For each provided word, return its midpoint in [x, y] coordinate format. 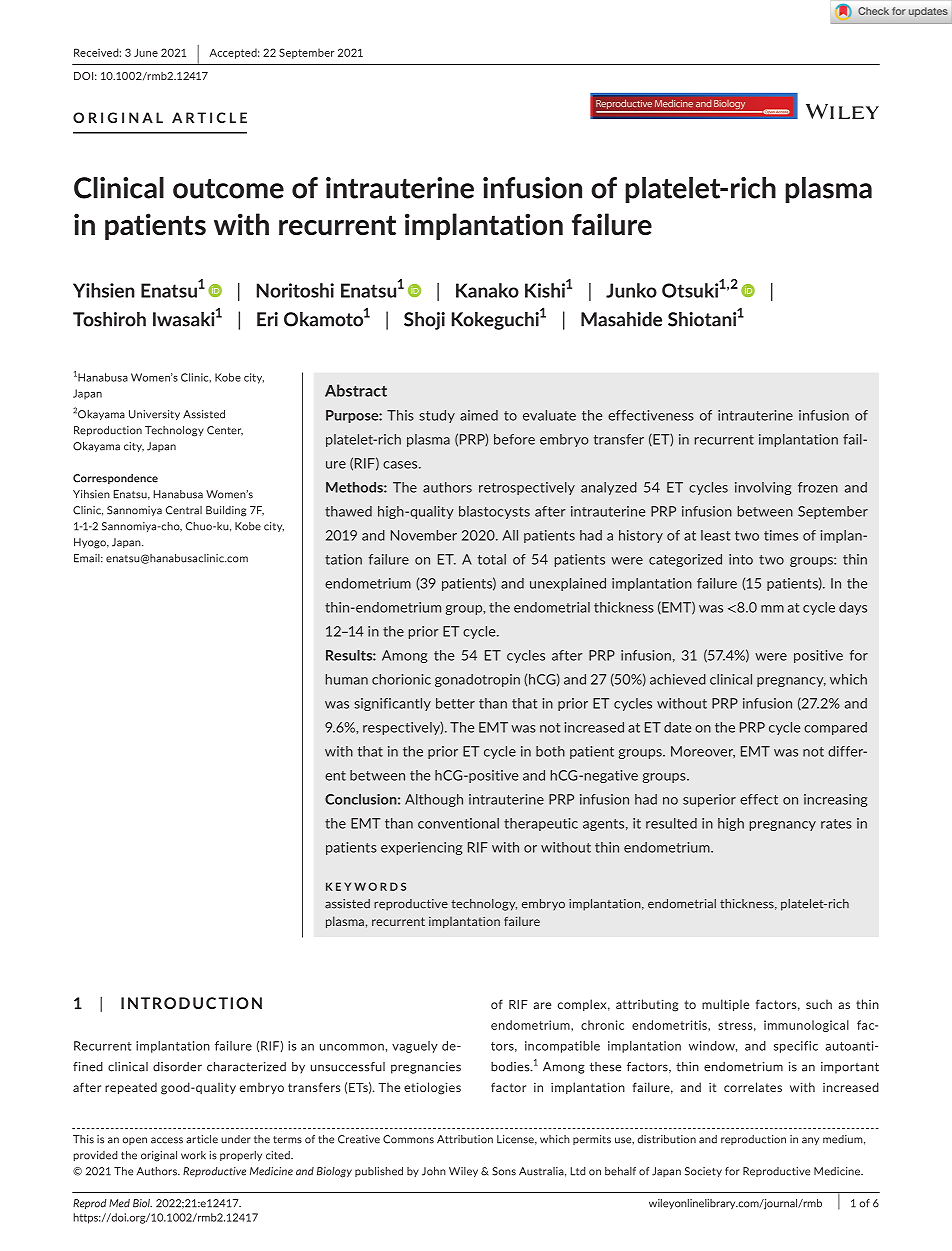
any [810, 1141]
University [154, 415]
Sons [504, 1171]
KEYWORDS [366, 886]
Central [184, 510]
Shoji [424, 321]
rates [836, 824]
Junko [631, 290]
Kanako [487, 290]
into [741, 559]
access [167, 1140]
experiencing [421, 848]
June [146, 52]
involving [763, 488]
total [492, 559]
